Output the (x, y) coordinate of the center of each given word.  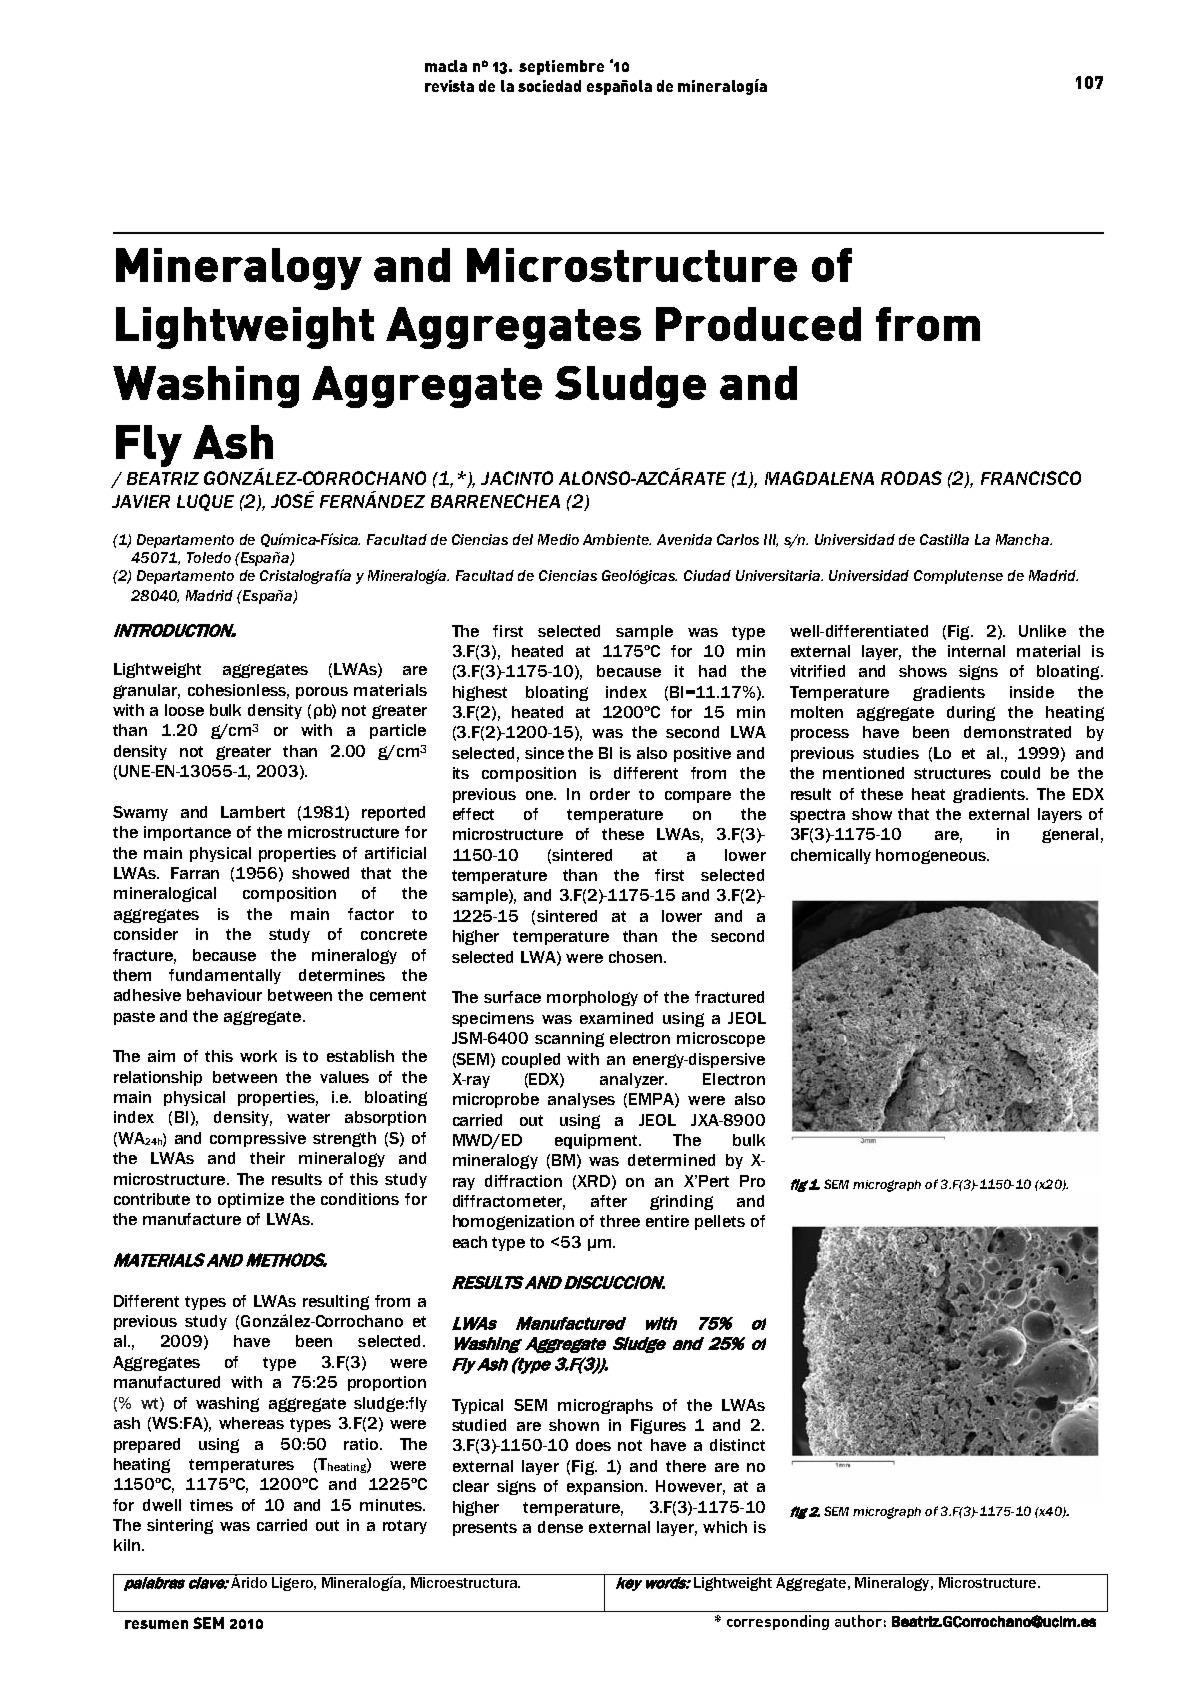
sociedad (549, 86)
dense (560, 1527)
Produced (758, 324)
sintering (180, 1526)
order (610, 794)
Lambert (253, 812)
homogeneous (932, 856)
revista (449, 86)
